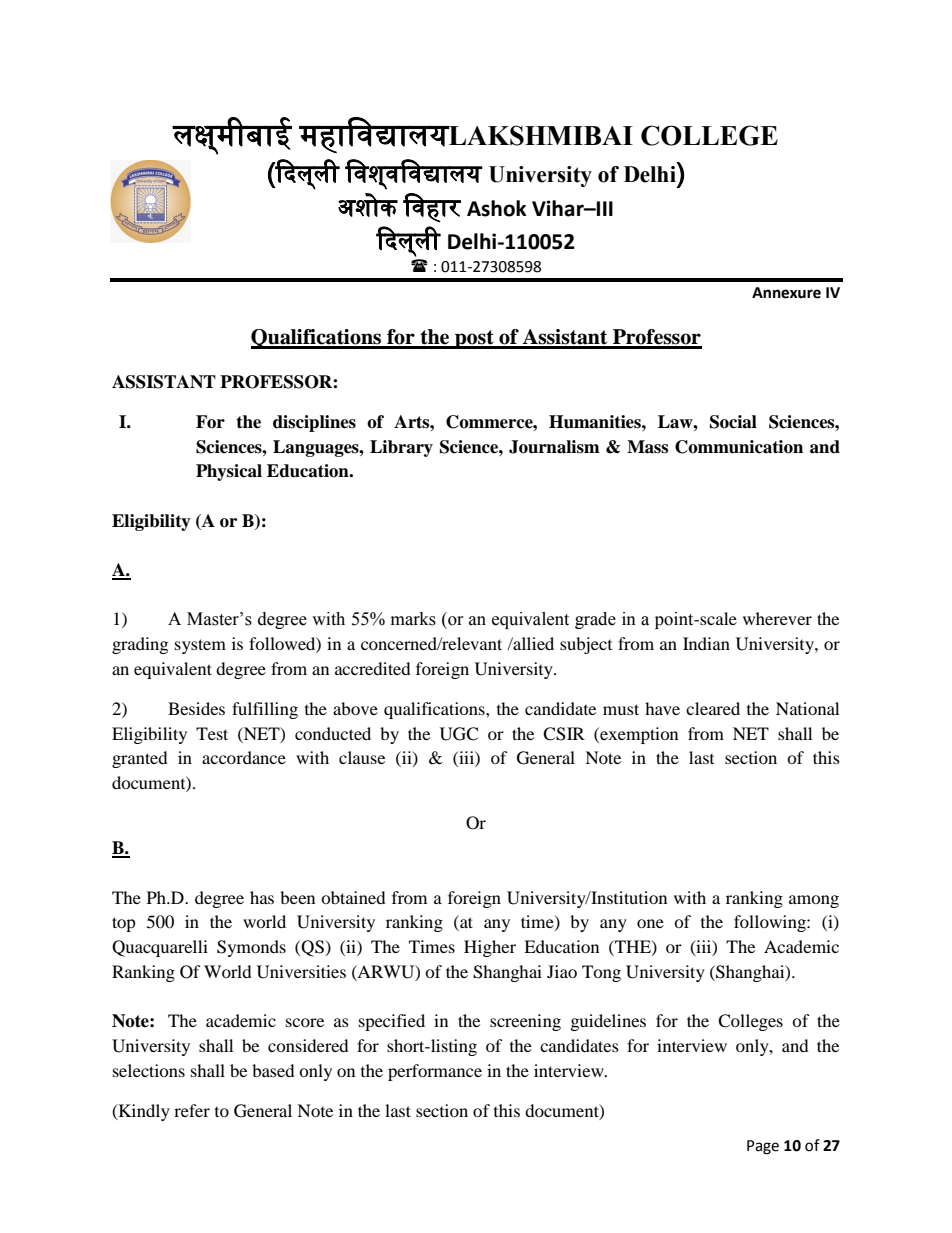 The image size is (952, 1233). What do you see at coordinates (777, 618) in the screenshot?
I see `wherever` at bounding box center [777, 618].
